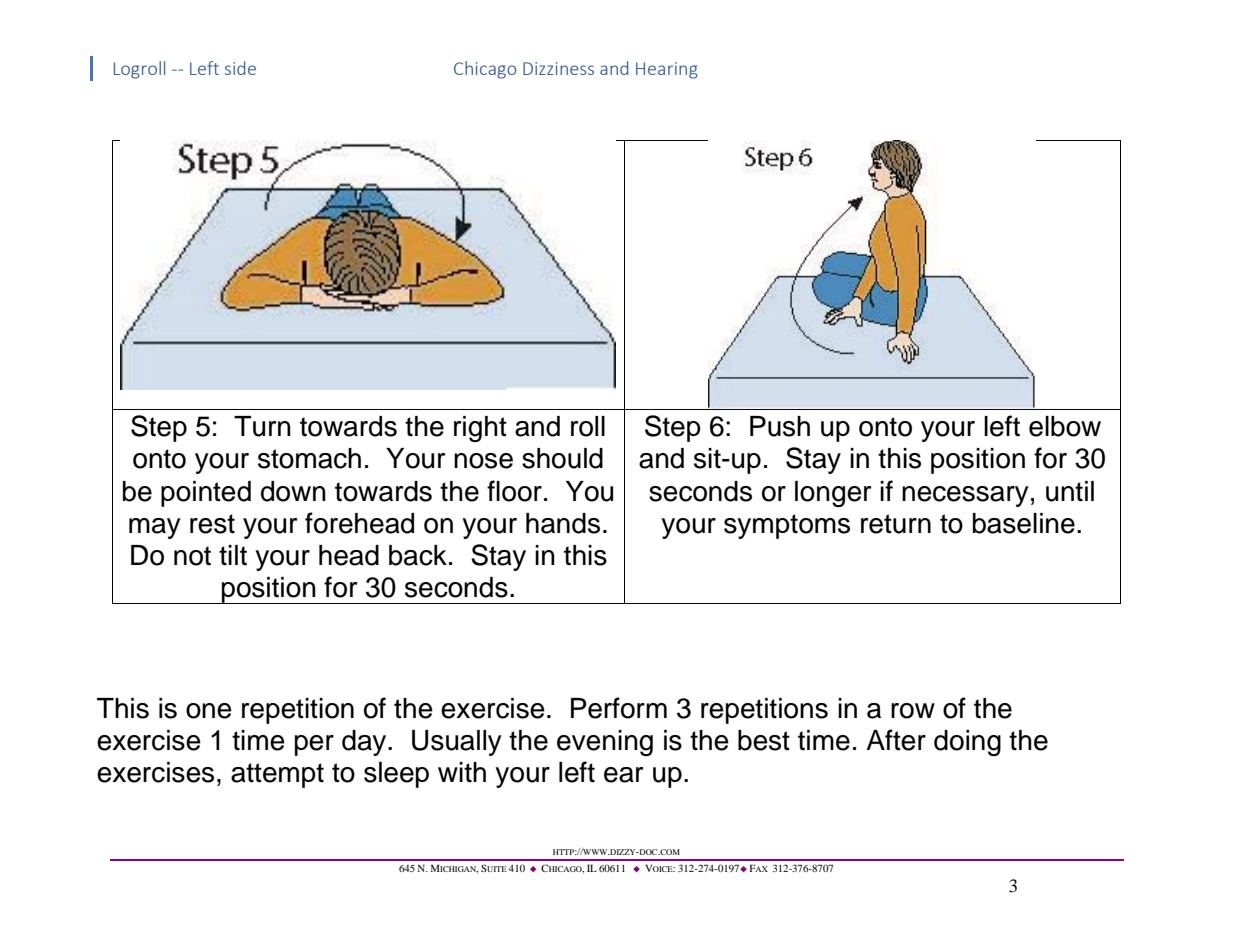  Describe the element at coordinates (309, 458) in the document. I see `stomach` at that location.
